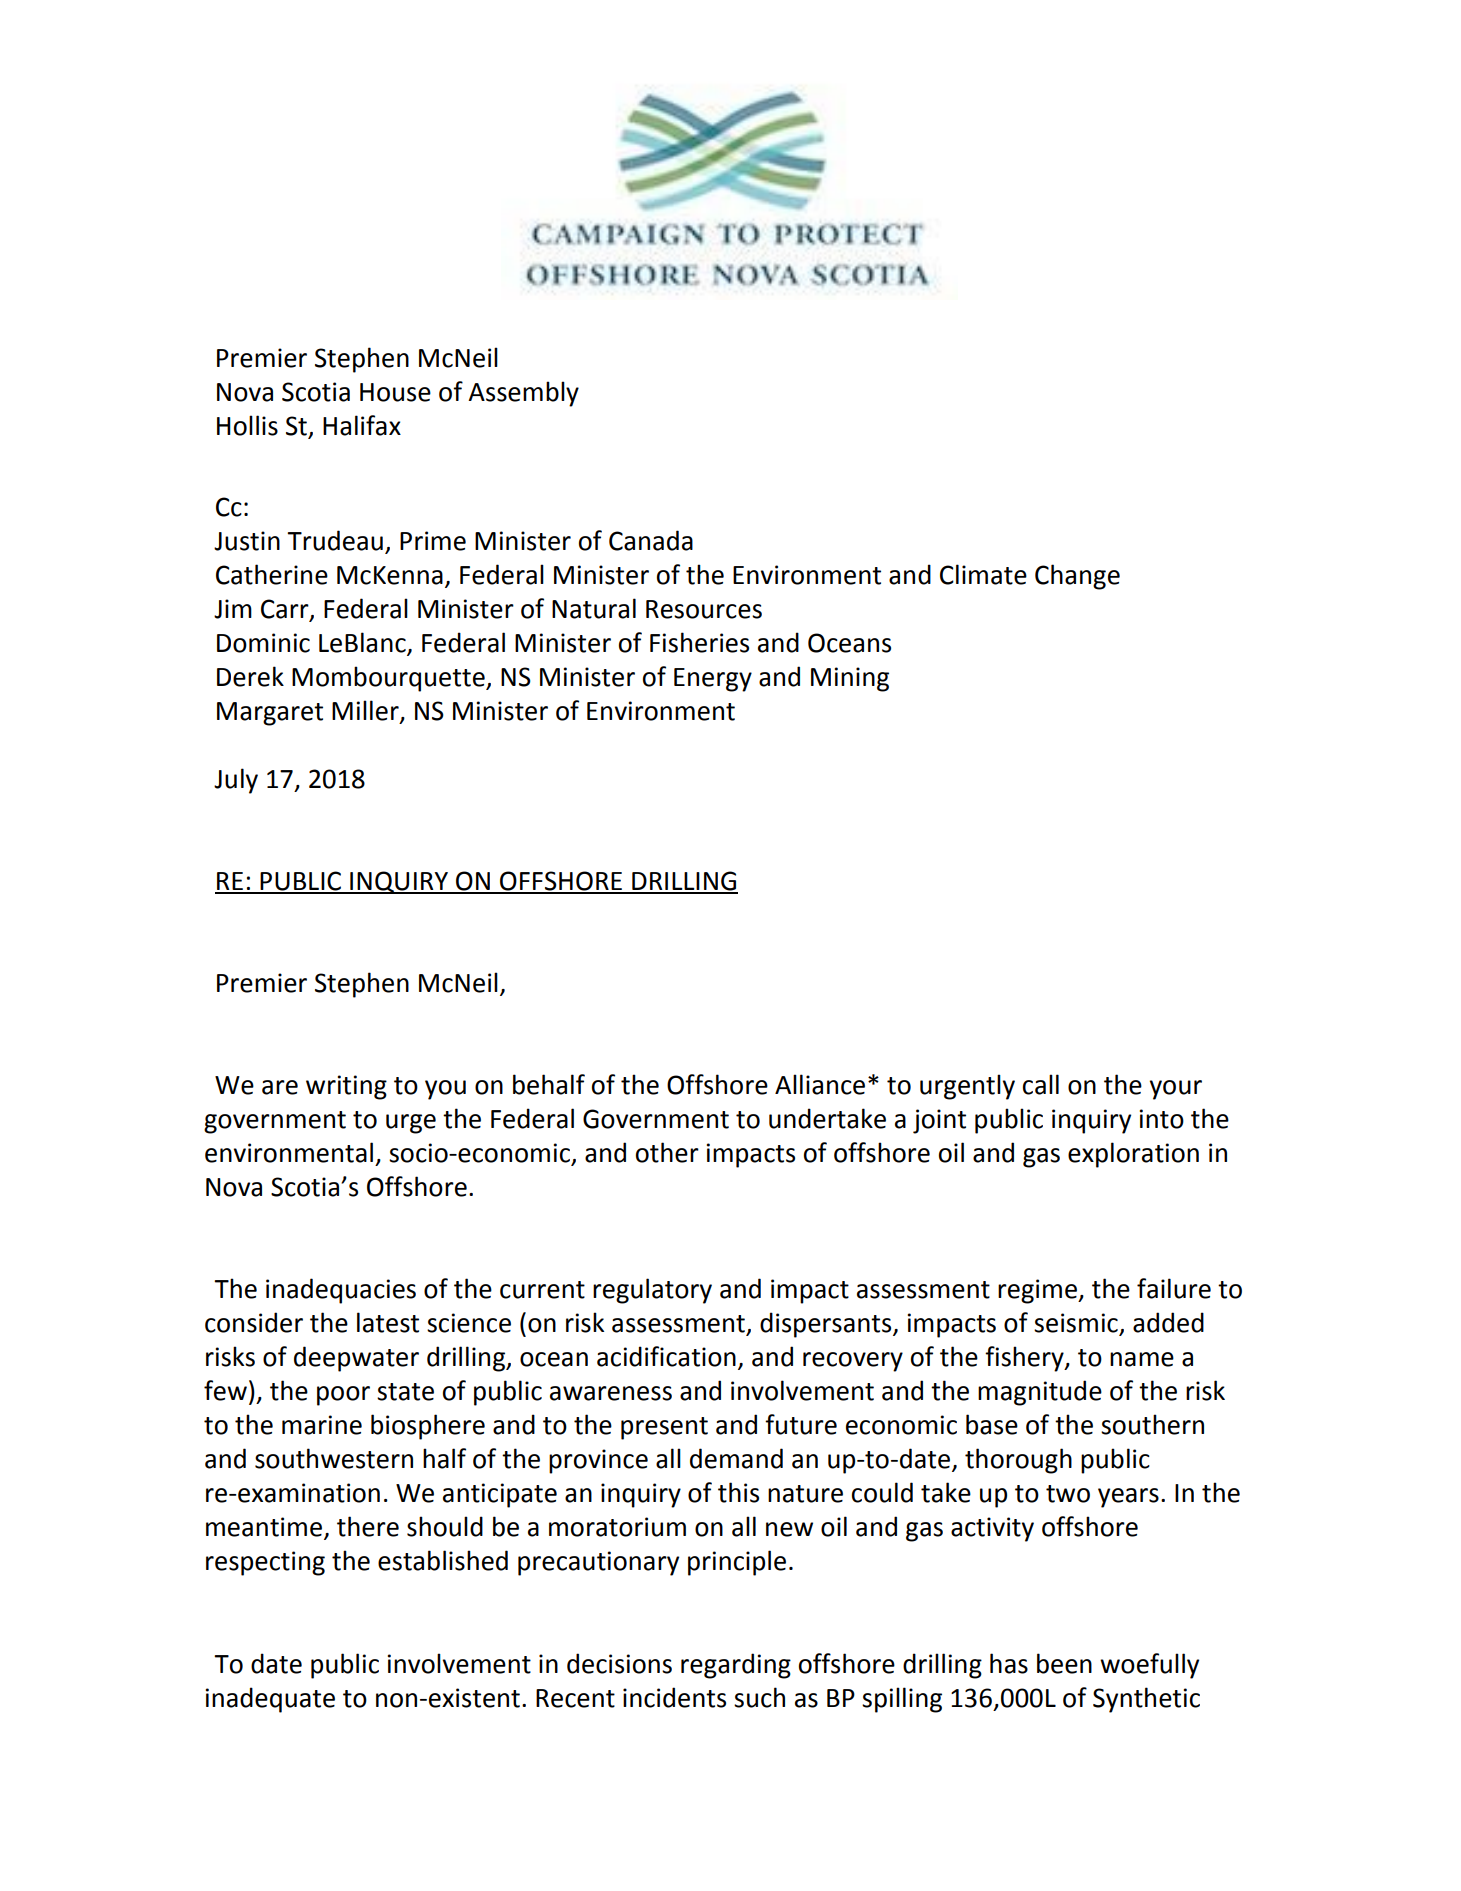 The image size is (1461, 1891). What do you see at coordinates (356, 1359) in the image?
I see `deepwater` at bounding box center [356, 1359].
